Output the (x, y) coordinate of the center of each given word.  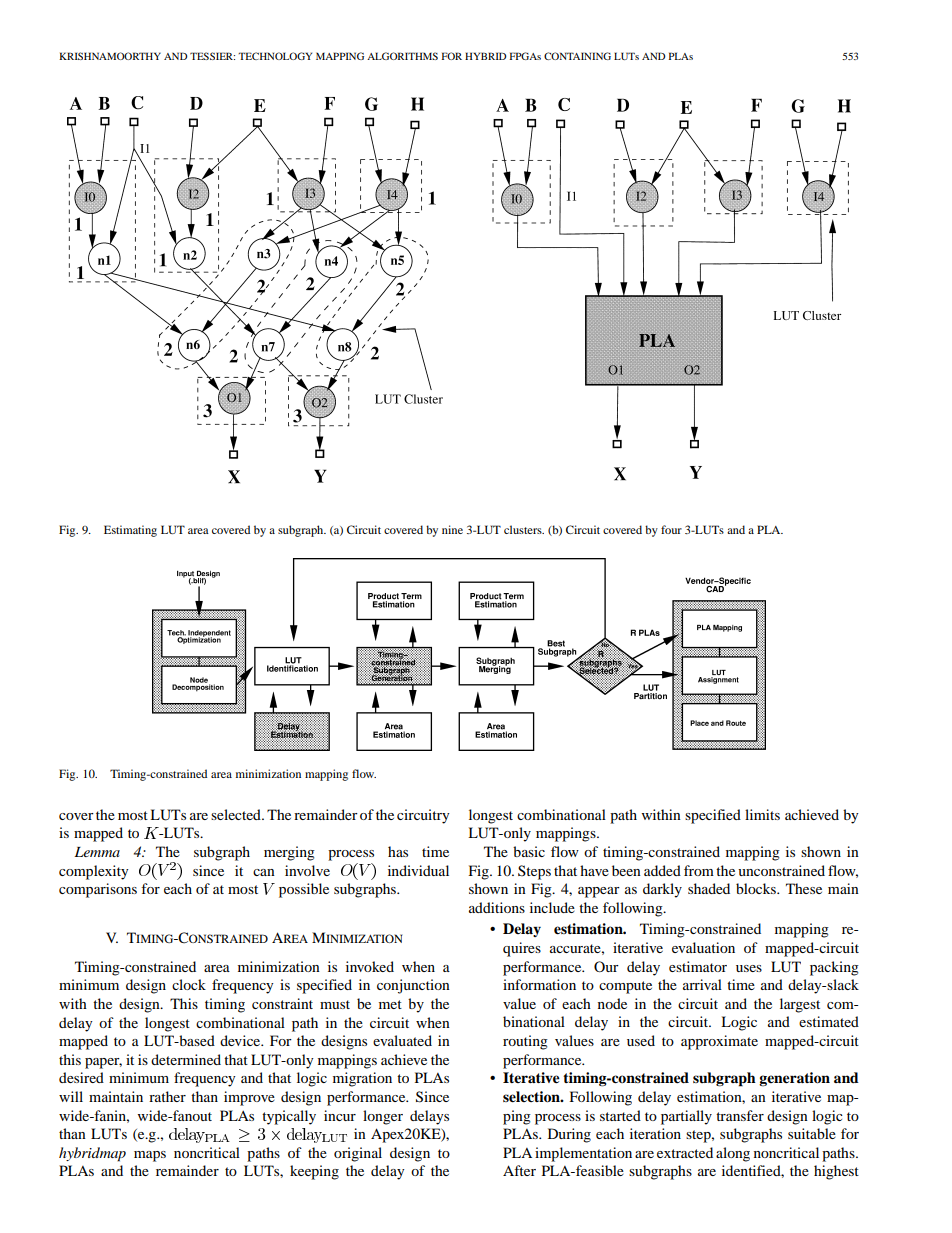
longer (383, 1117)
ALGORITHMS (402, 56)
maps (150, 1156)
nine (452, 529)
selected (237, 814)
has (398, 851)
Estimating (130, 531)
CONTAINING (577, 56)
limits (762, 814)
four (671, 529)
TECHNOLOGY (275, 56)
